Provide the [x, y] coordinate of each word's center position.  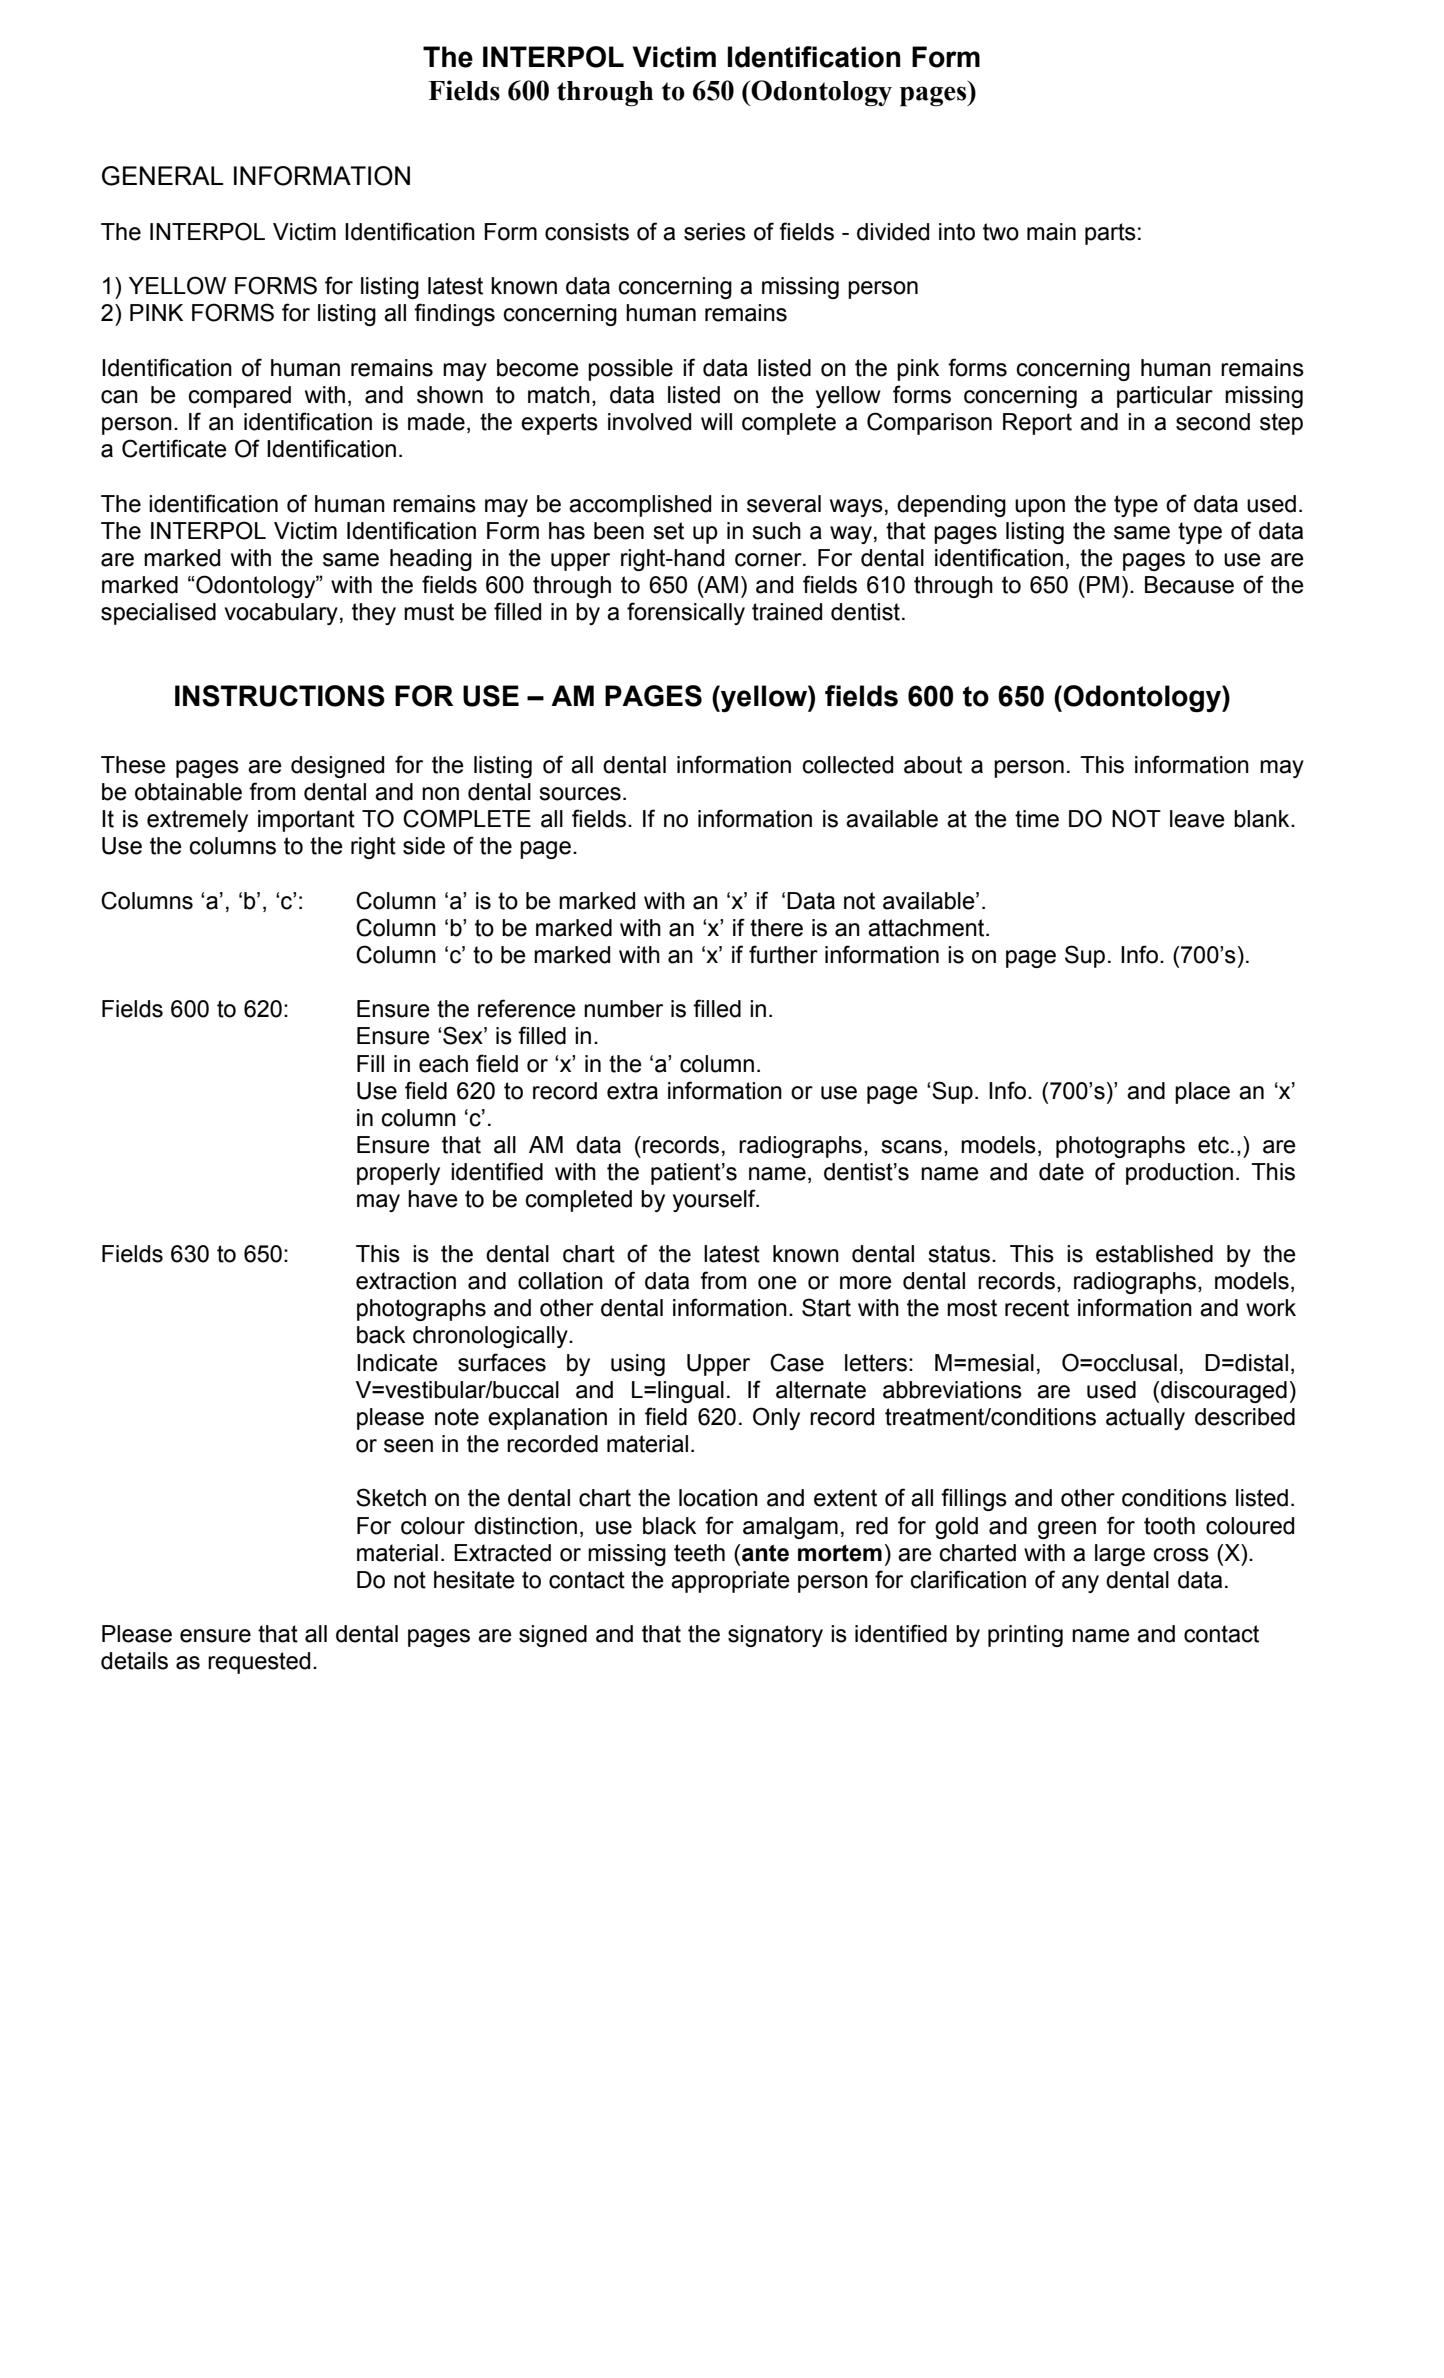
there [776, 928]
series [715, 232]
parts [1110, 234]
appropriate [730, 1582]
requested [259, 1663]
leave [1197, 819]
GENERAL [163, 176]
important [306, 821]
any [1080, 1584]
